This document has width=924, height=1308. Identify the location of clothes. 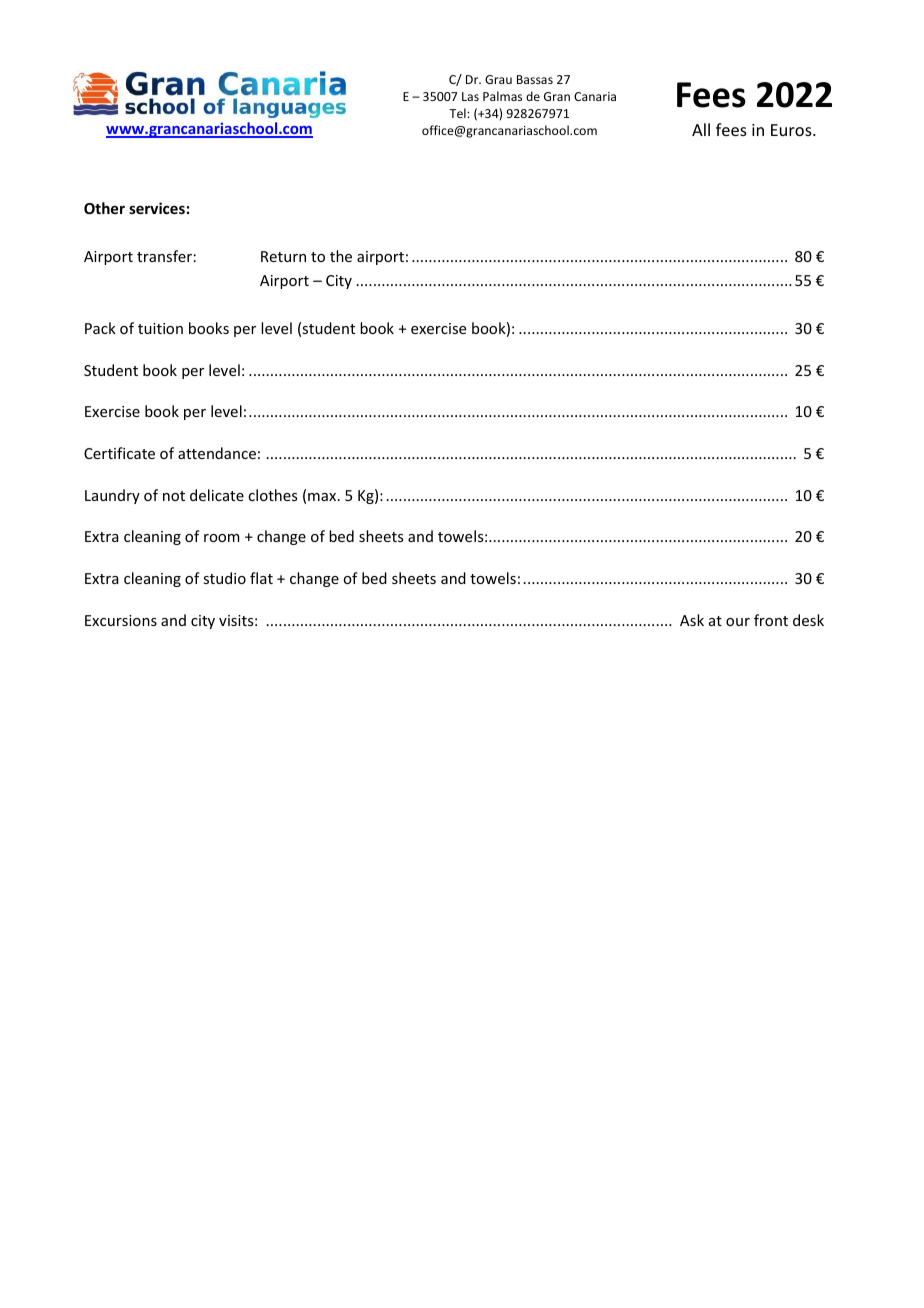
(272, 495).
